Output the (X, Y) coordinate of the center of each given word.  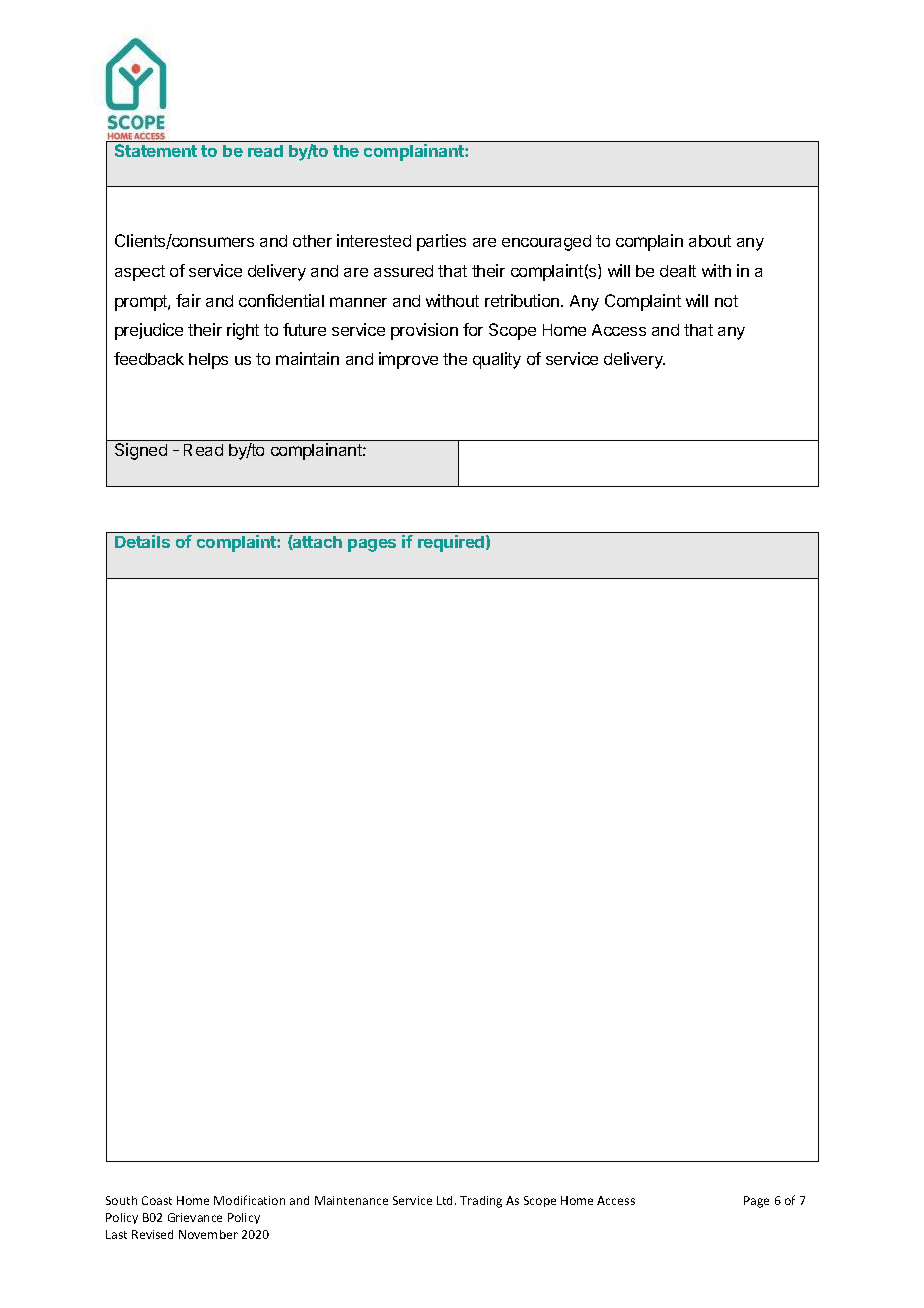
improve (408, 360)
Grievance (195, 1217)
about (710, 241)
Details (142, 541)
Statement (156, 150)
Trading (481, 1202)
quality (497, 360)
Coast (157, 1200)
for (473, 329)
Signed (141, 451)
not (726, 301)
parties (441, 242)
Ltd (446, 1200)
